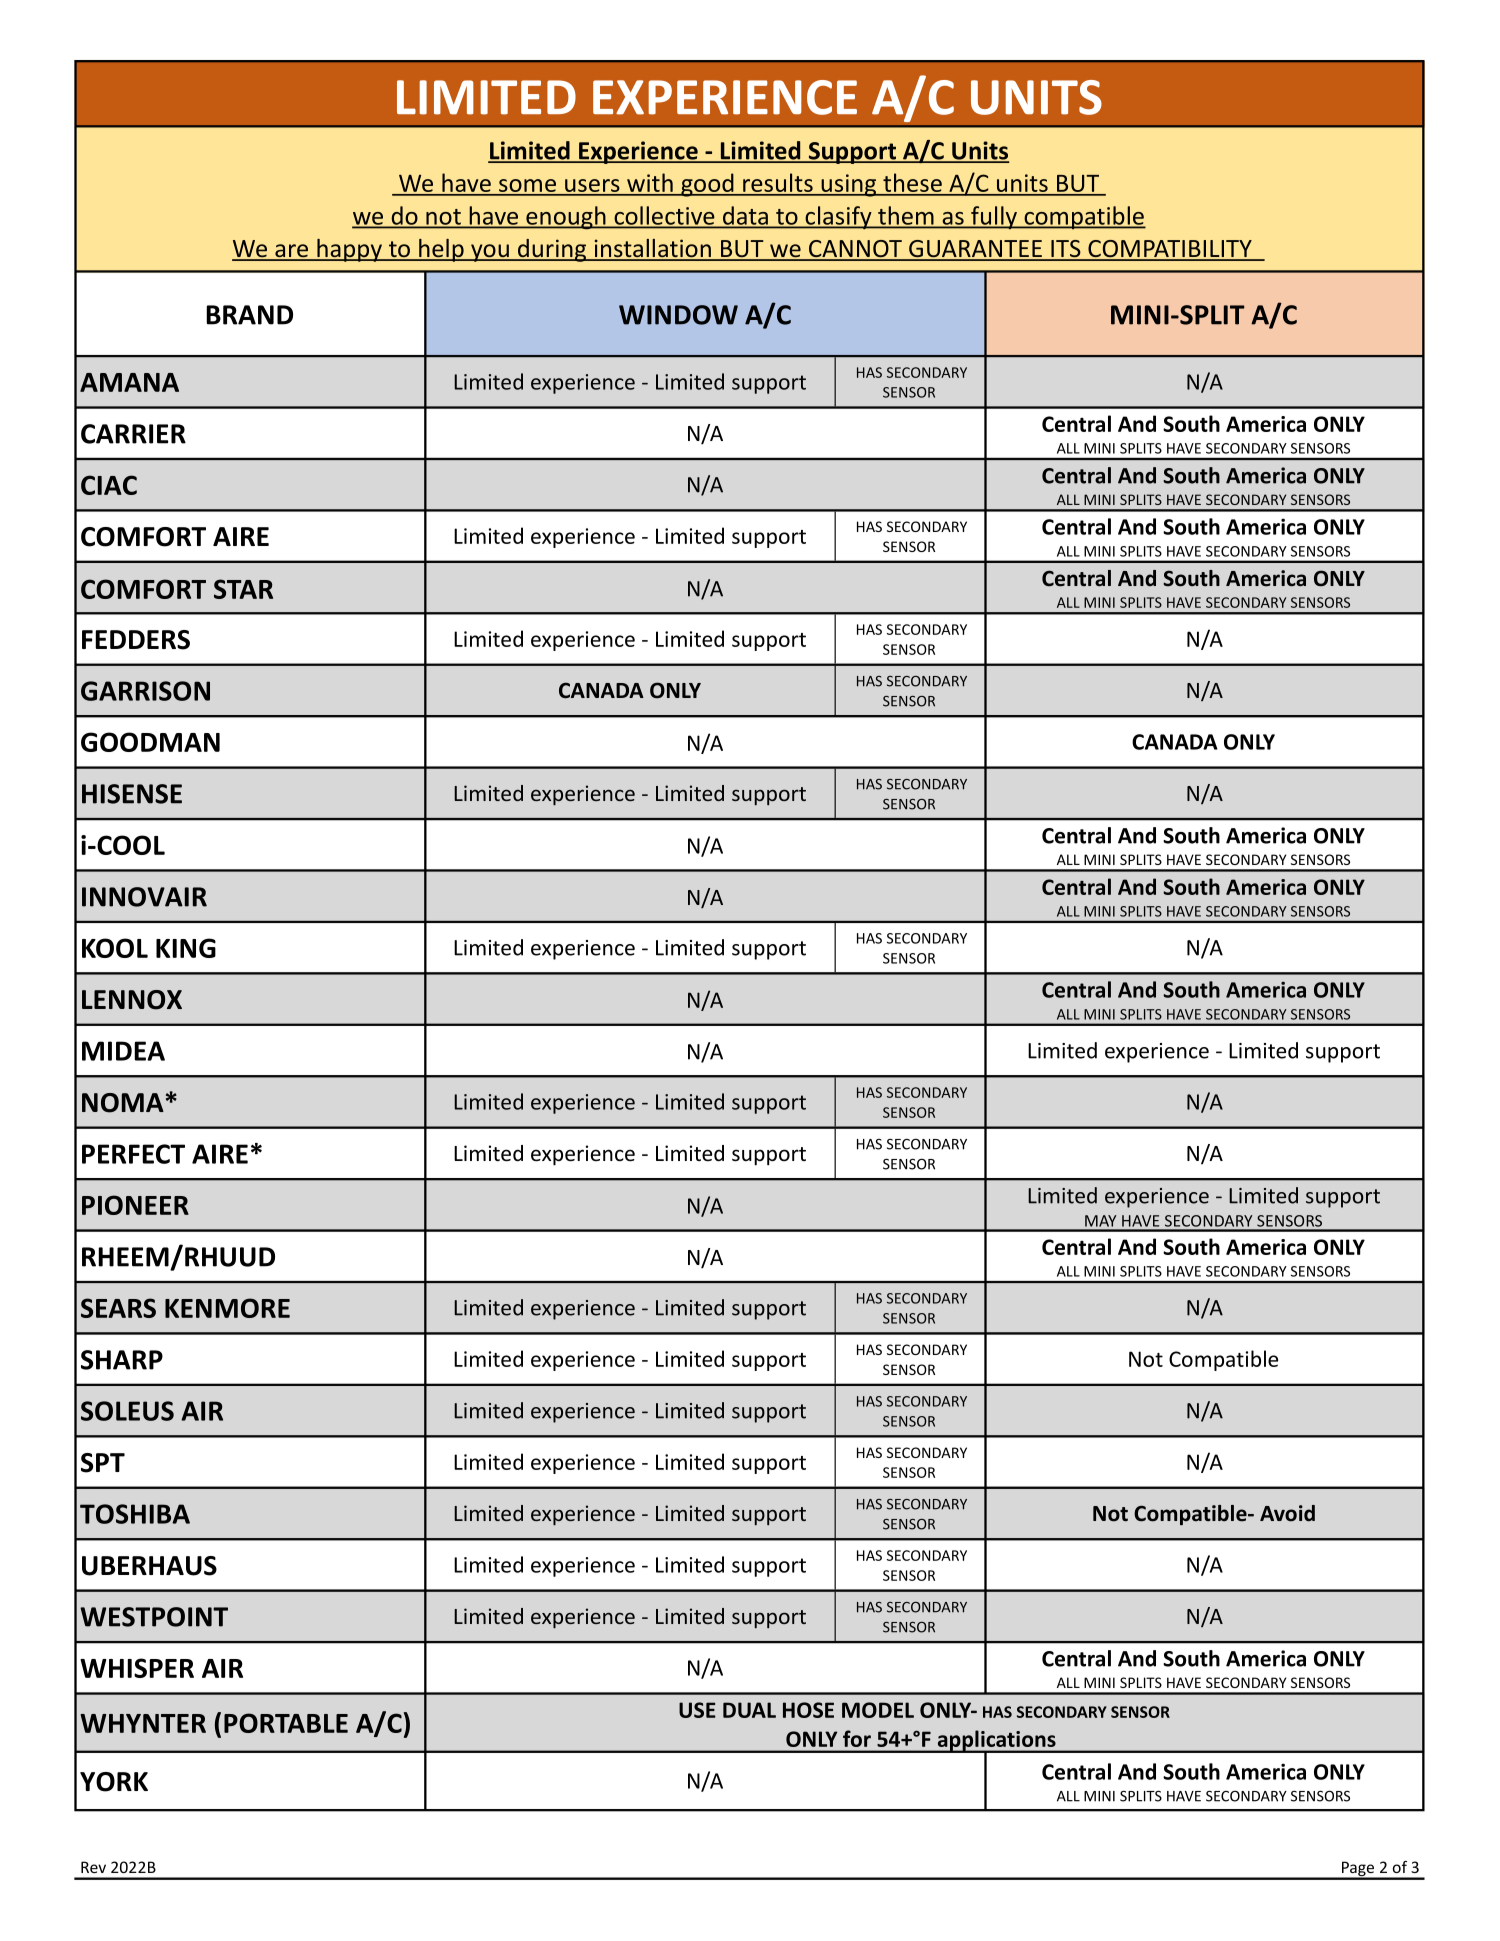  What do you see at coordinates (135, 1205) in the screenshot?
I see `PIONEER` at bounding box center [135, 1205].
